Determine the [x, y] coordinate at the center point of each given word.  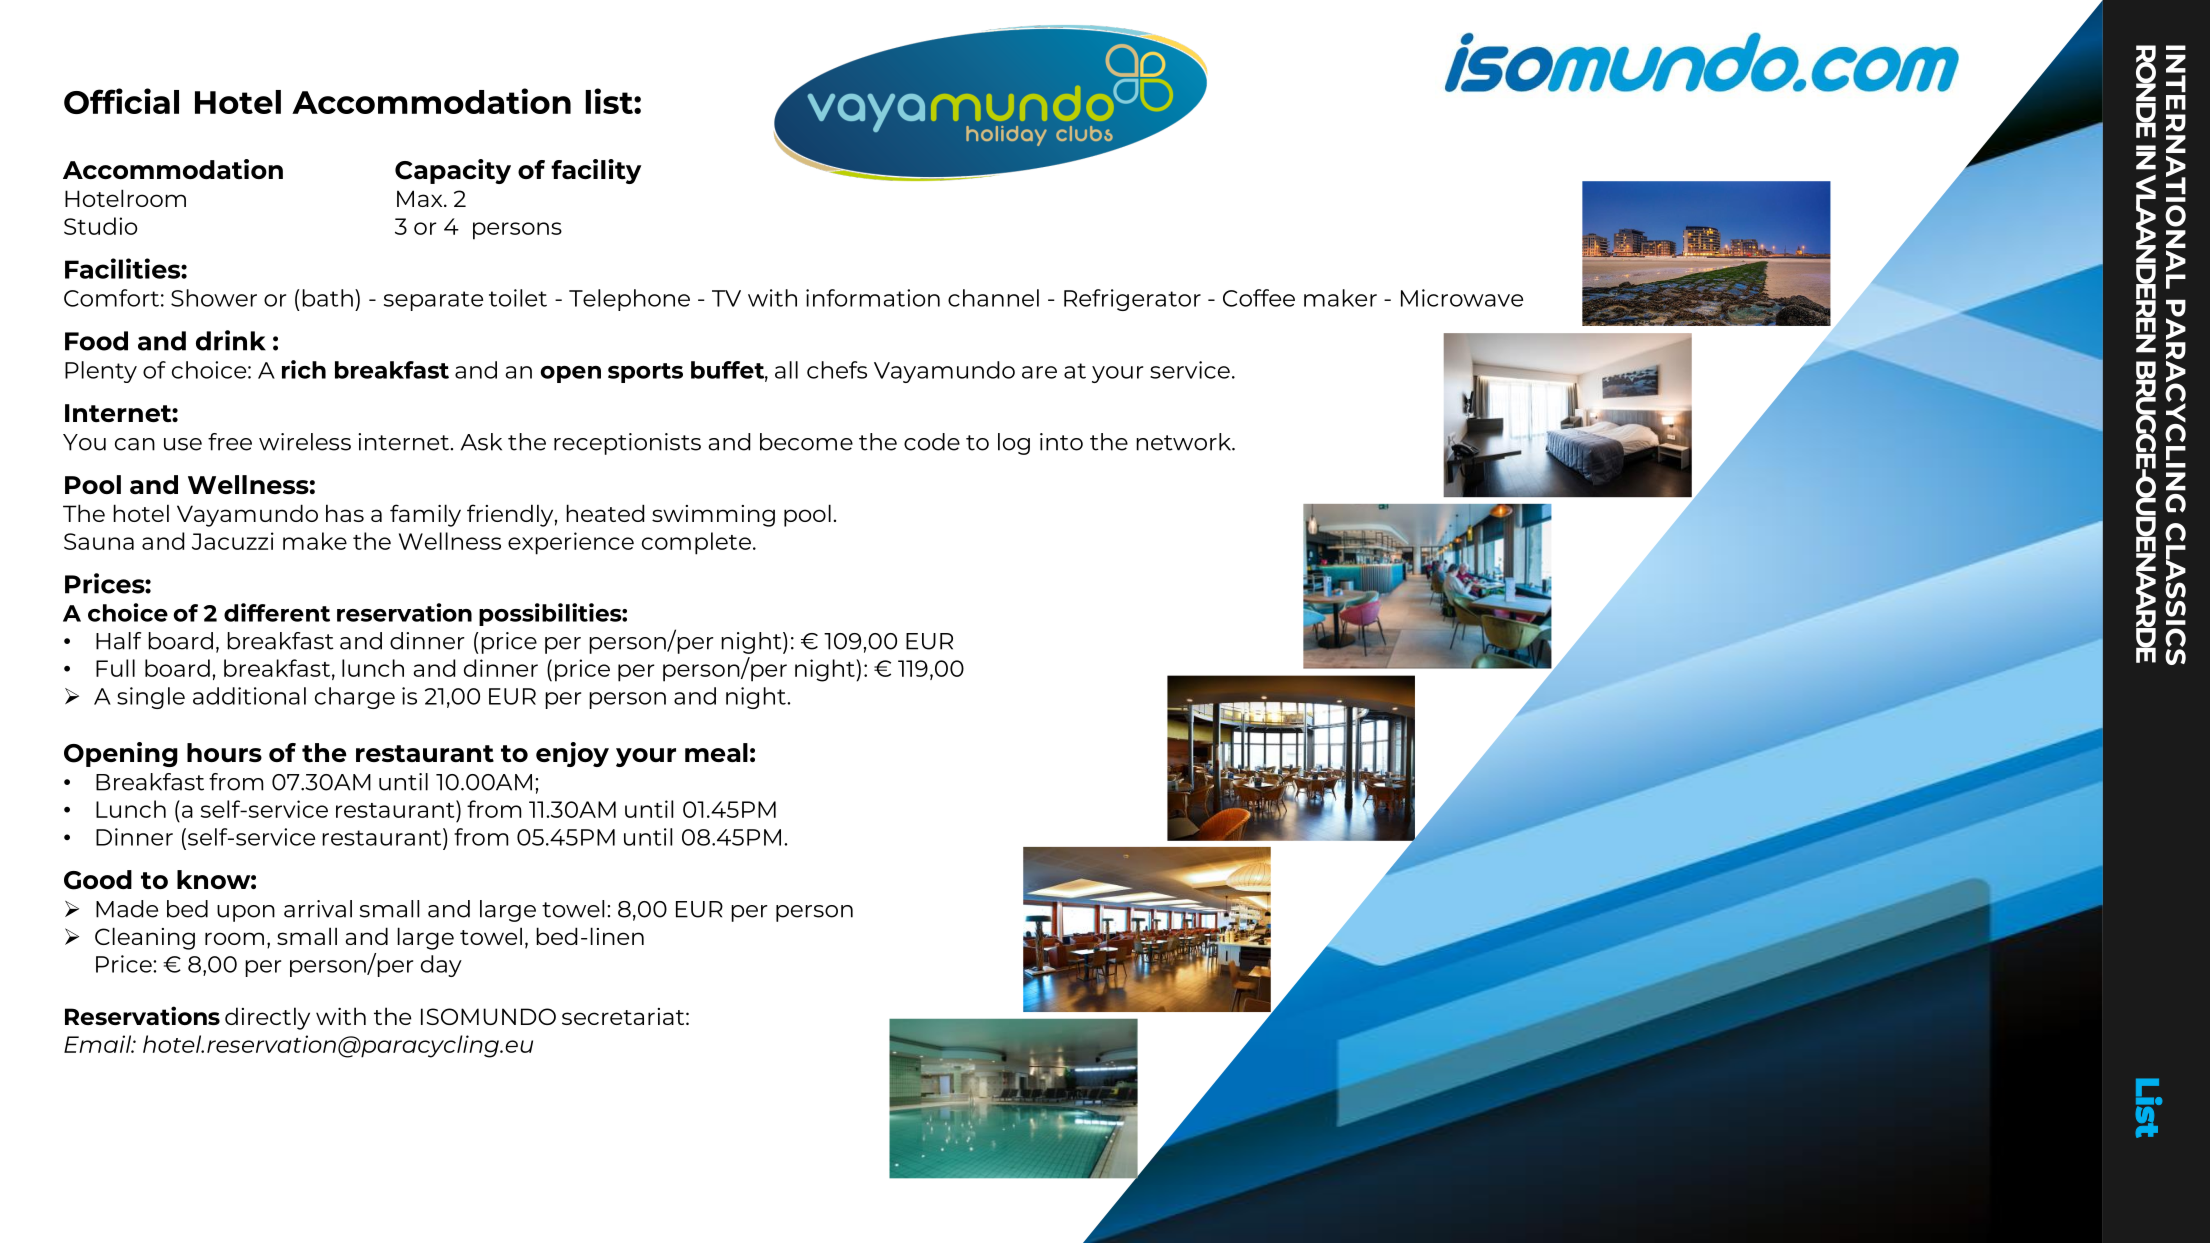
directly [267, 1018]
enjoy [572, 754]
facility [596, 171]
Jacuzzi [233, 541]
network [1185, 442]
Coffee [1259, 298]
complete [696, 543]
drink [231, 340]
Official [121, 101]
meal [716, 752]
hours [224, 752]
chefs [837, 370]
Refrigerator [1132, 300]
